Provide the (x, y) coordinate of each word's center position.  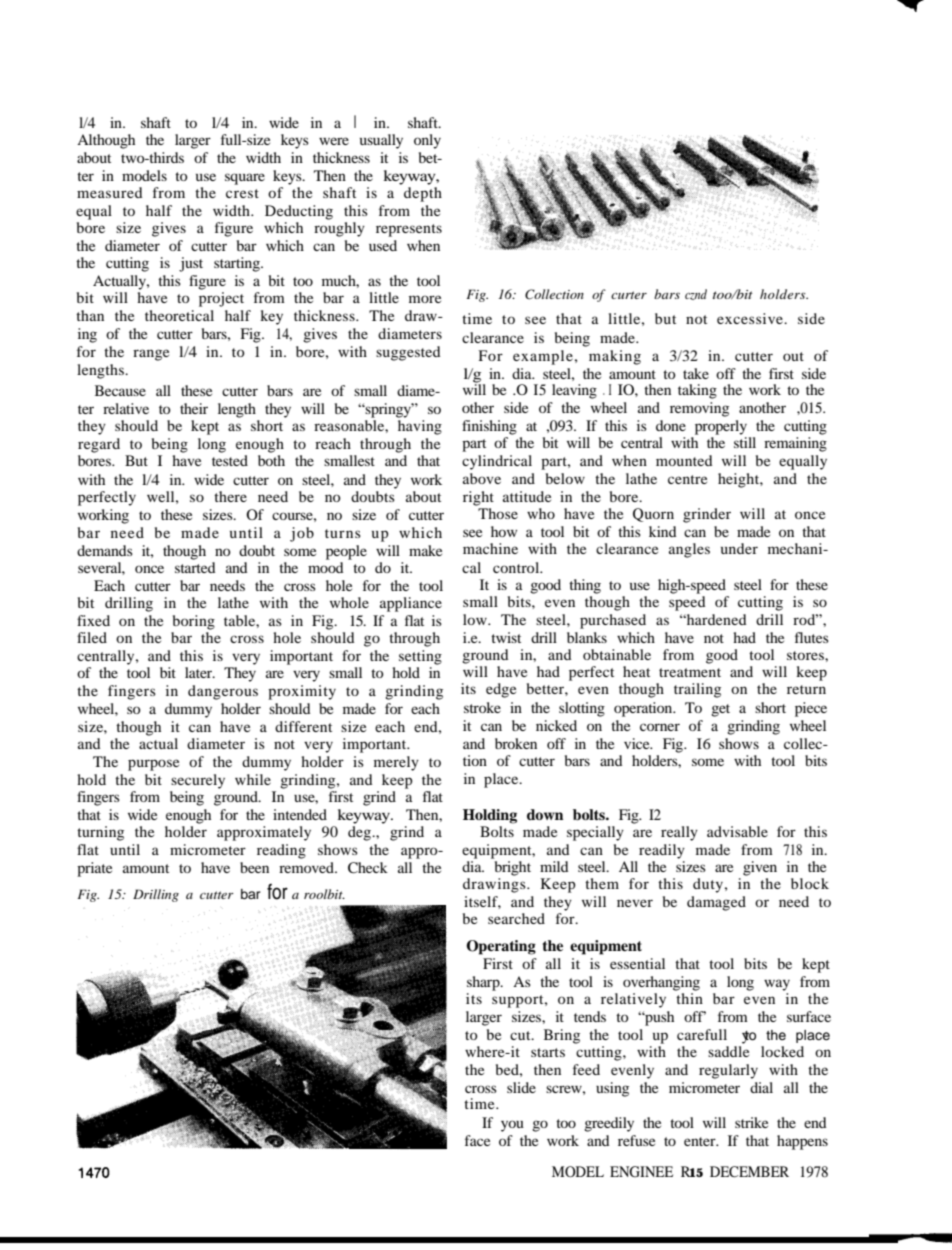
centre (687, 479)
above (482, 478)
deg (360, 833)
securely (198, 781)
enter (701, 1141)
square (245, 179)
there (230, 496)
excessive (751, 318)
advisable (737, 831)
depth (423, 194)
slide (521, 1087)
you (512, 1126)
